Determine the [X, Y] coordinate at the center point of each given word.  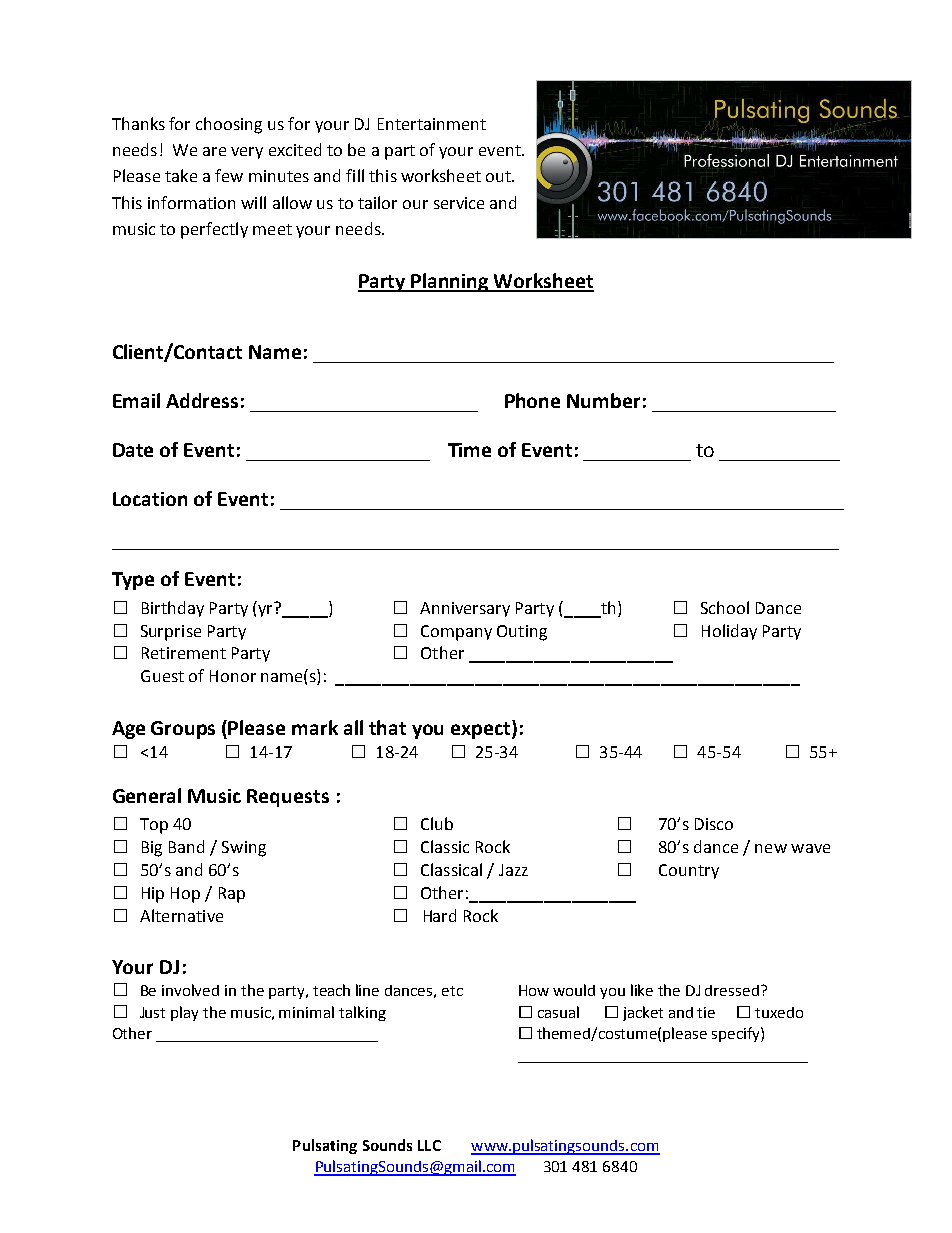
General [147, 795]
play [184, 1013]
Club [437, 823]
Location [150, 499]
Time [469, 450]
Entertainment [432, 124]
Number [603, 400]
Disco [714, 824]
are [214, 151]
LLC [429, 1145]
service [459, 203]
